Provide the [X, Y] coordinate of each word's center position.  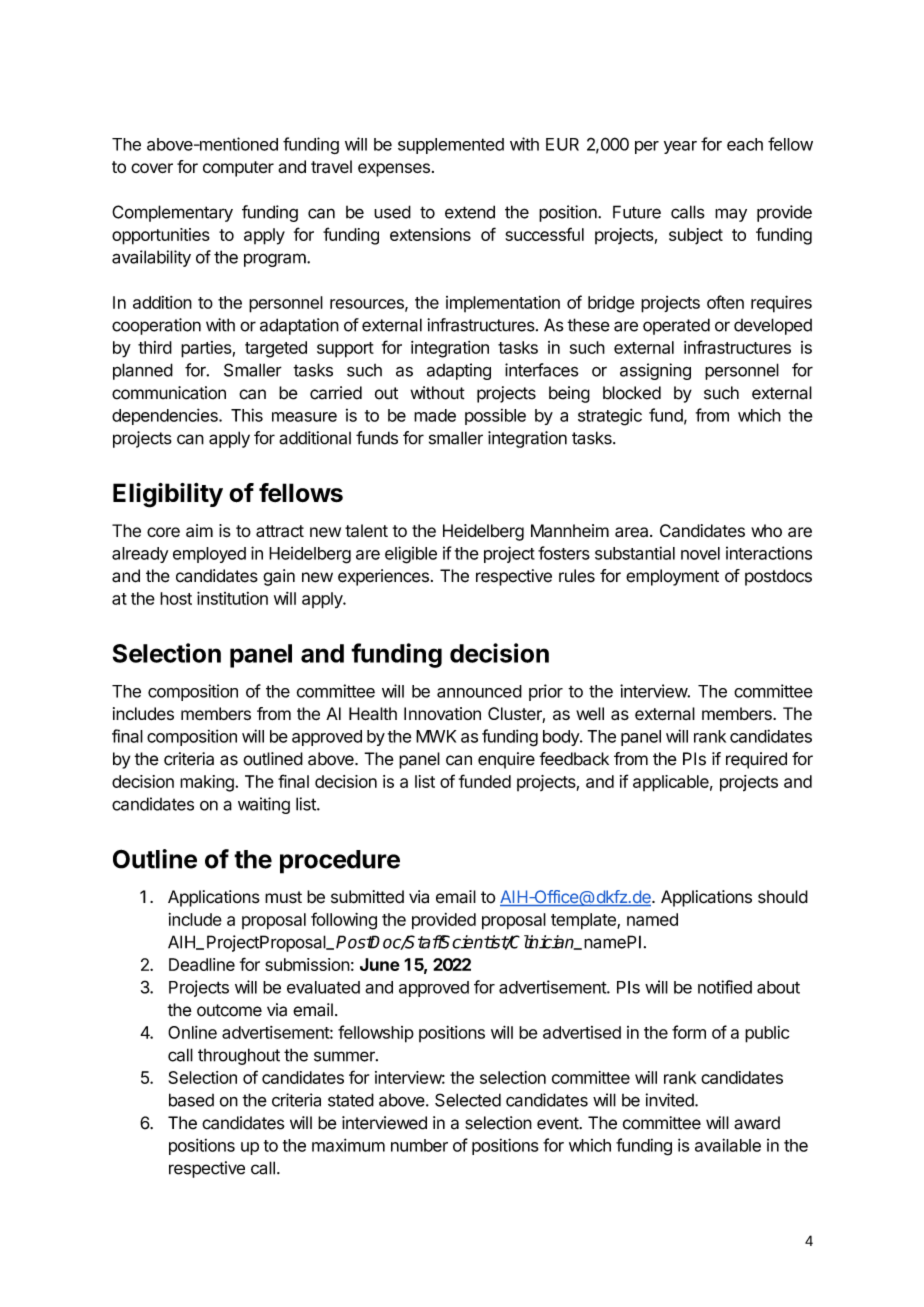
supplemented [451, 146]
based [191, 1100]
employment [672, 577]
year [680, 147]
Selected [468, 1100]
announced [479, 691]
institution [232, 598]
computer [238, 169]
